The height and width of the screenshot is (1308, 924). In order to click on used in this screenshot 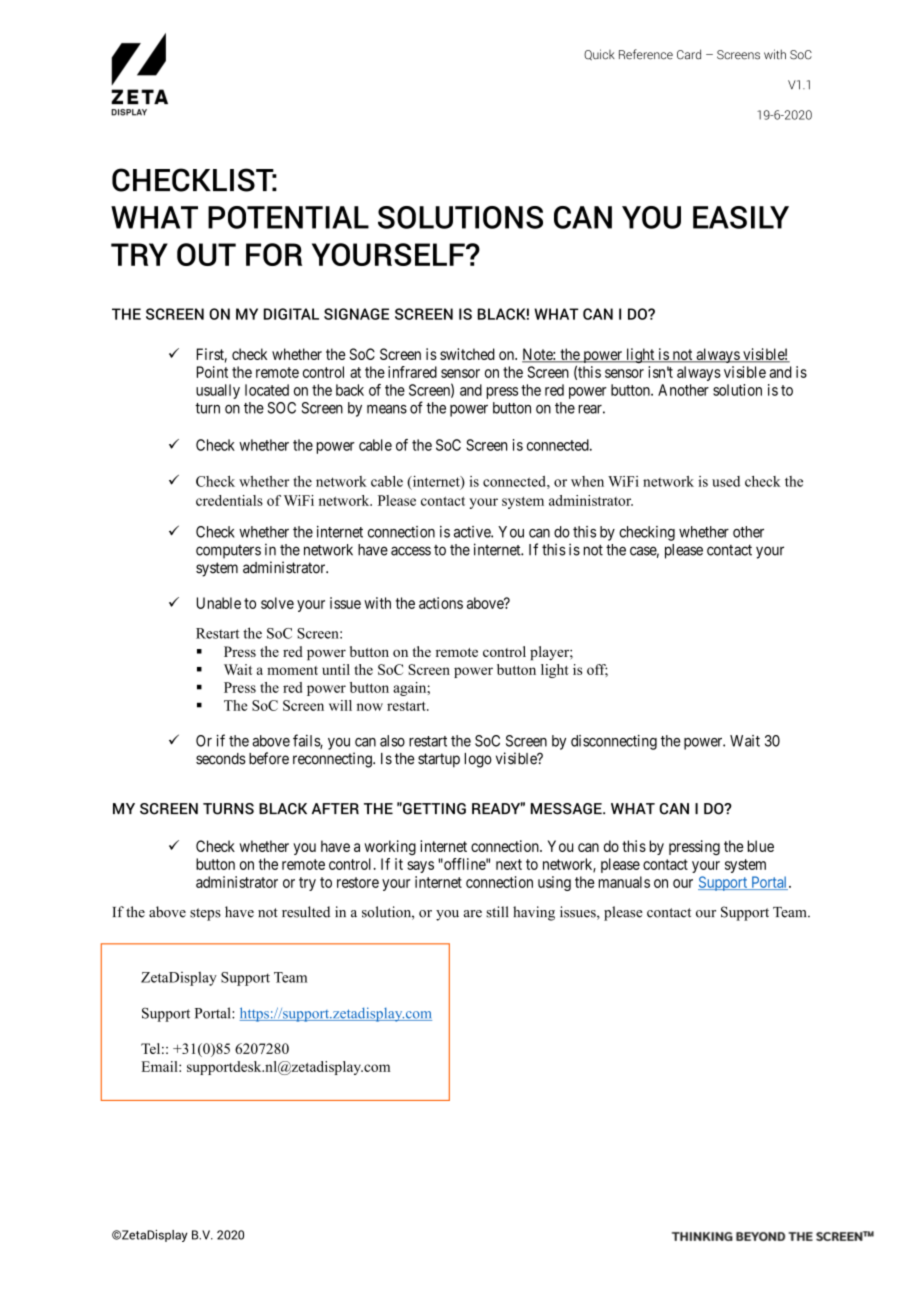, I will do `click(726, 481)`.
